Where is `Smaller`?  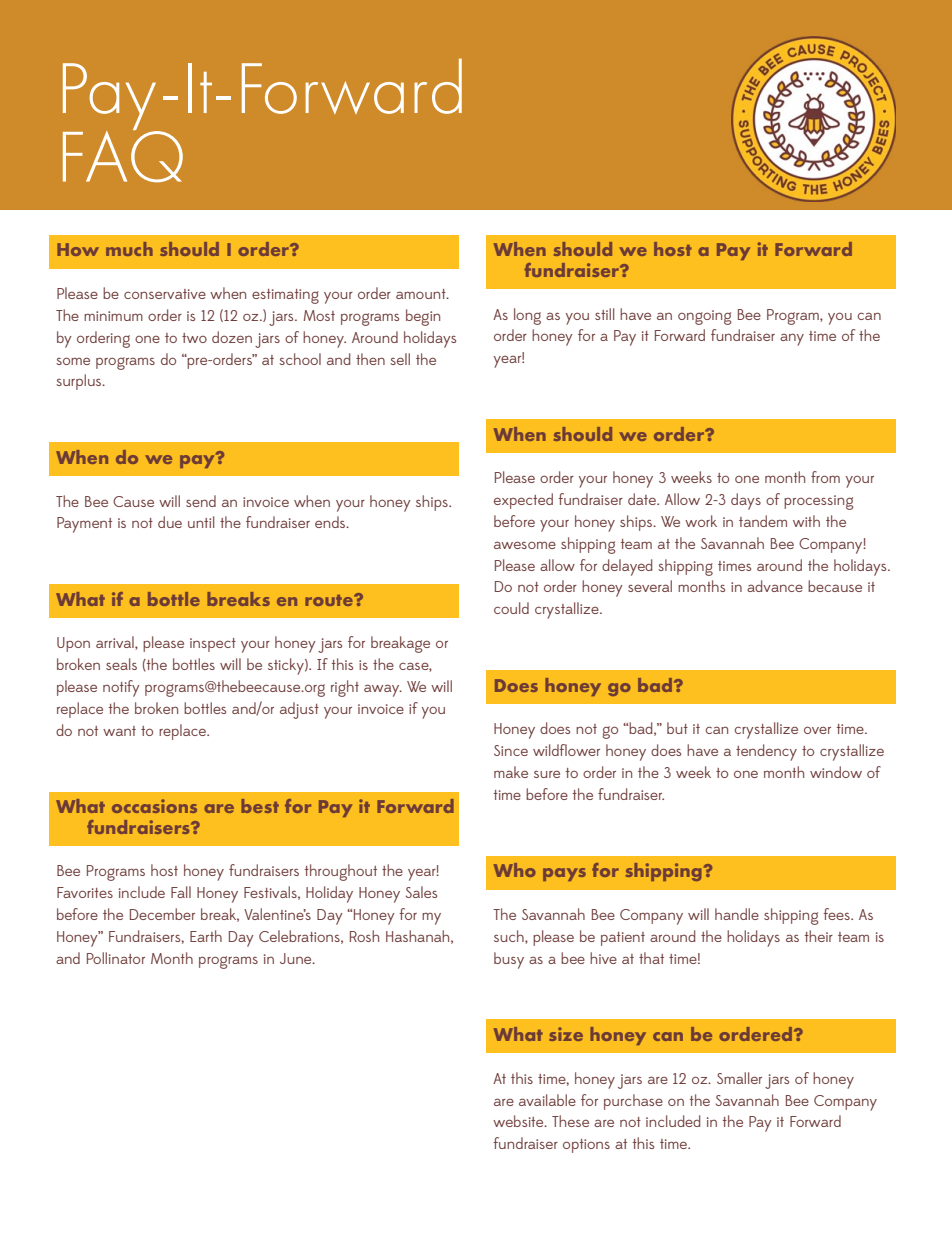
Smaller is located at coordinates (739, 1078).
